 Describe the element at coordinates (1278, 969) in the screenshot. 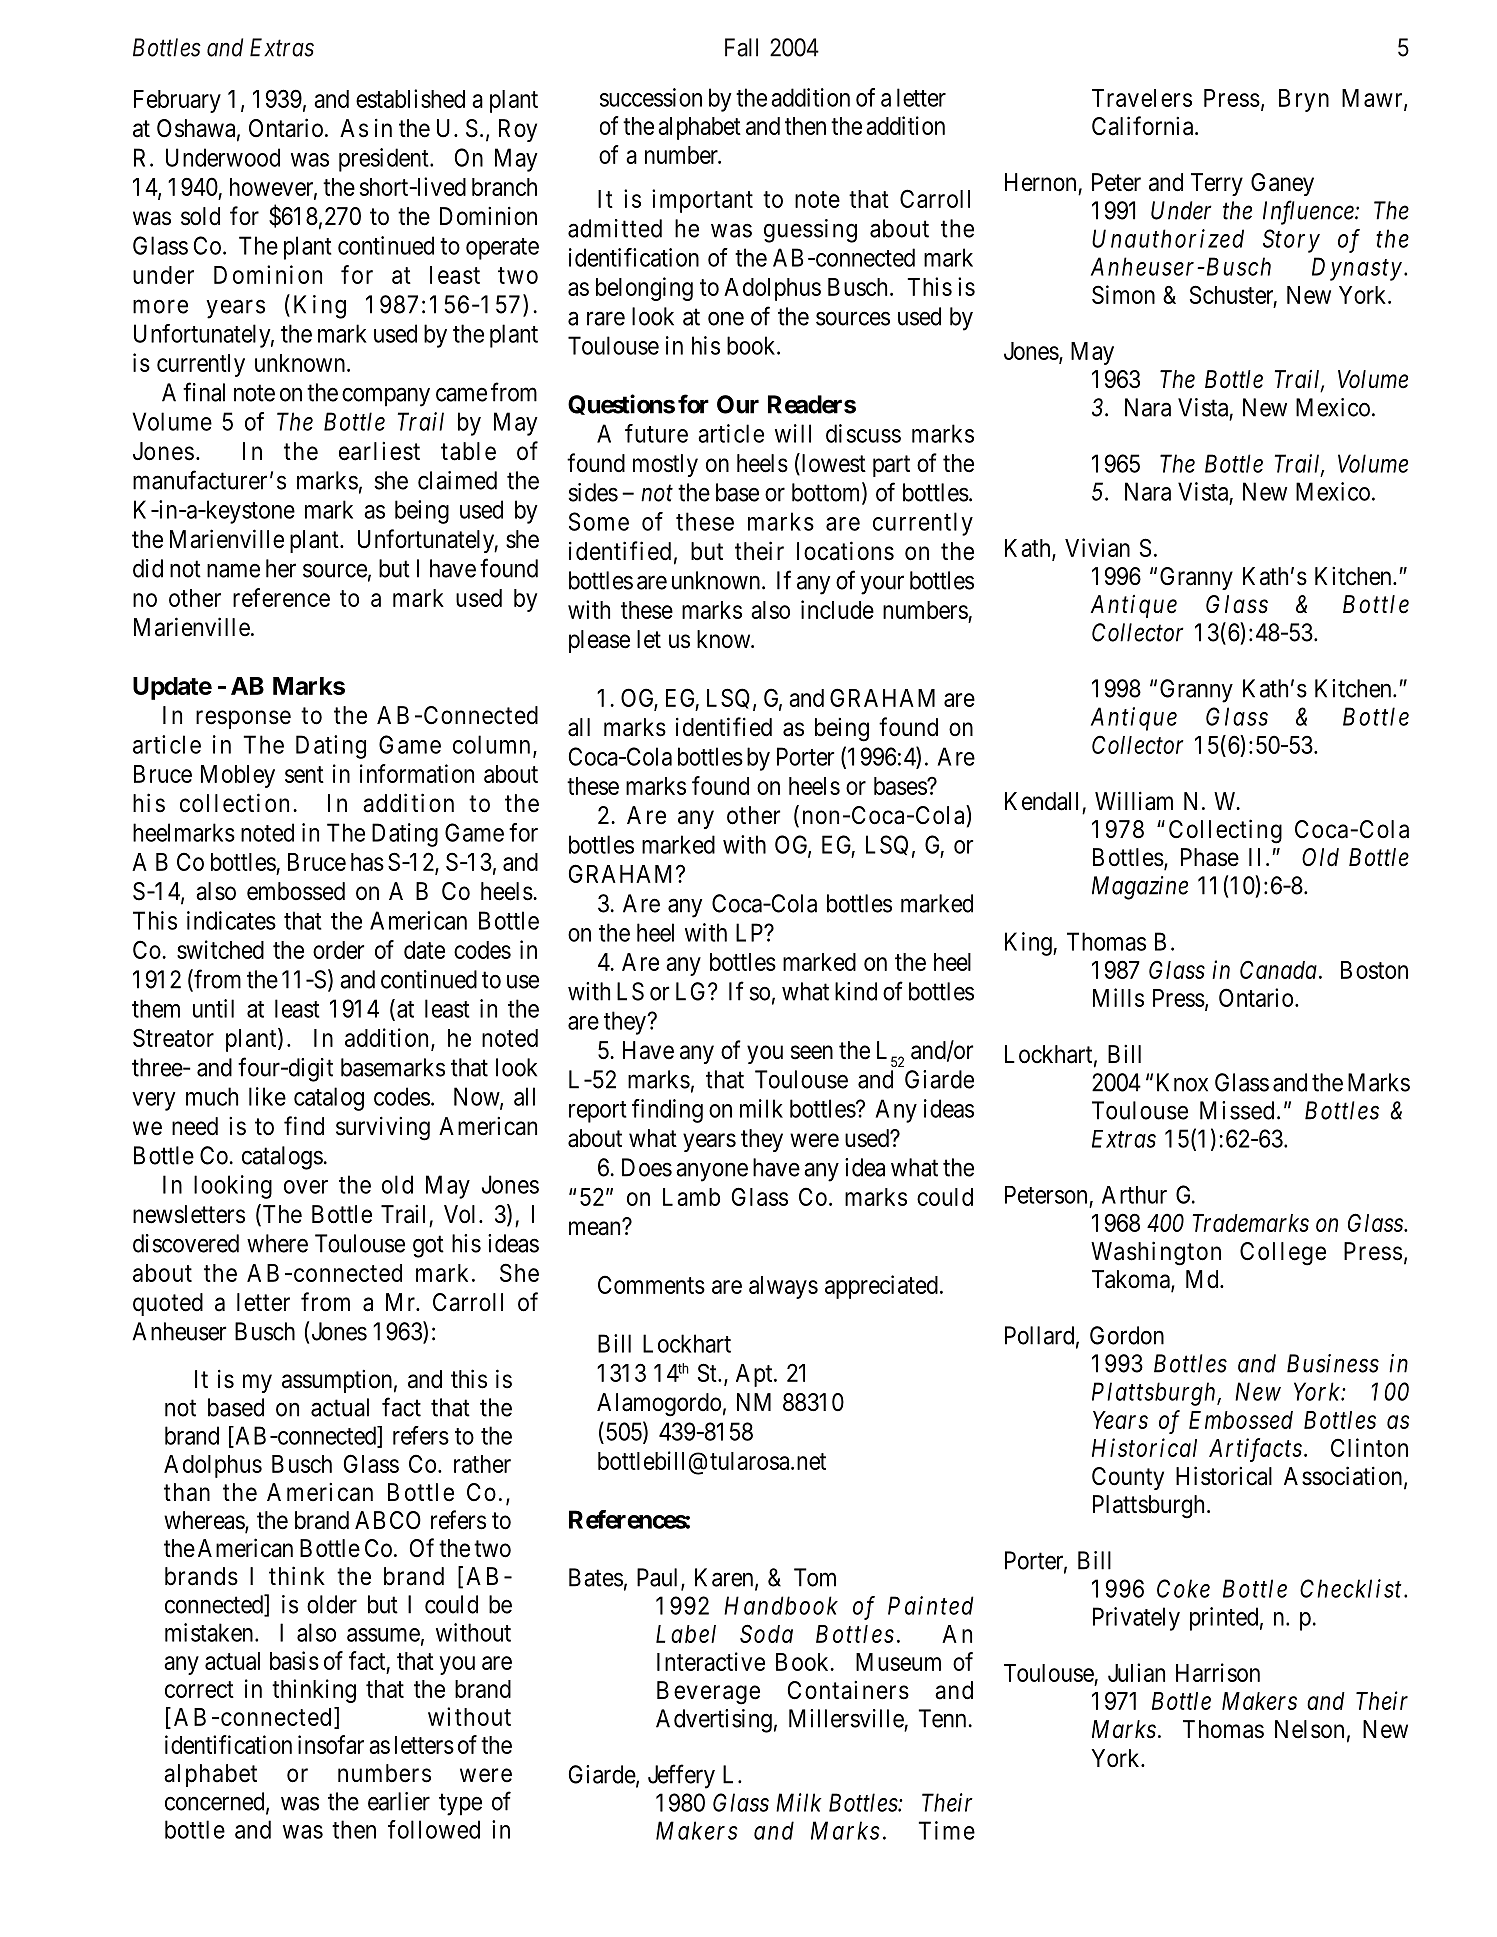

I see `Canada` at that location.
